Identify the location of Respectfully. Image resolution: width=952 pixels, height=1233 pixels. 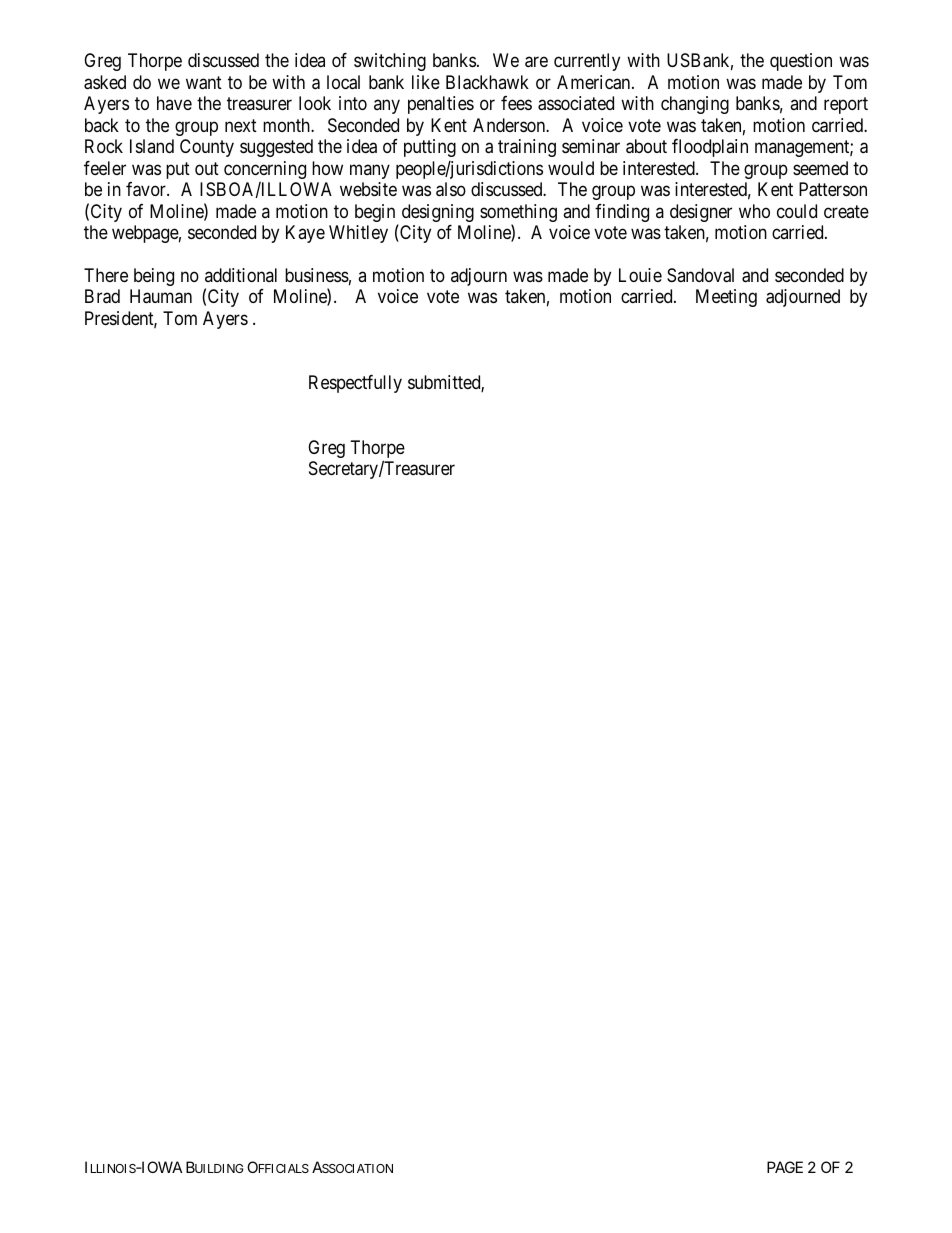
(355, 384).
